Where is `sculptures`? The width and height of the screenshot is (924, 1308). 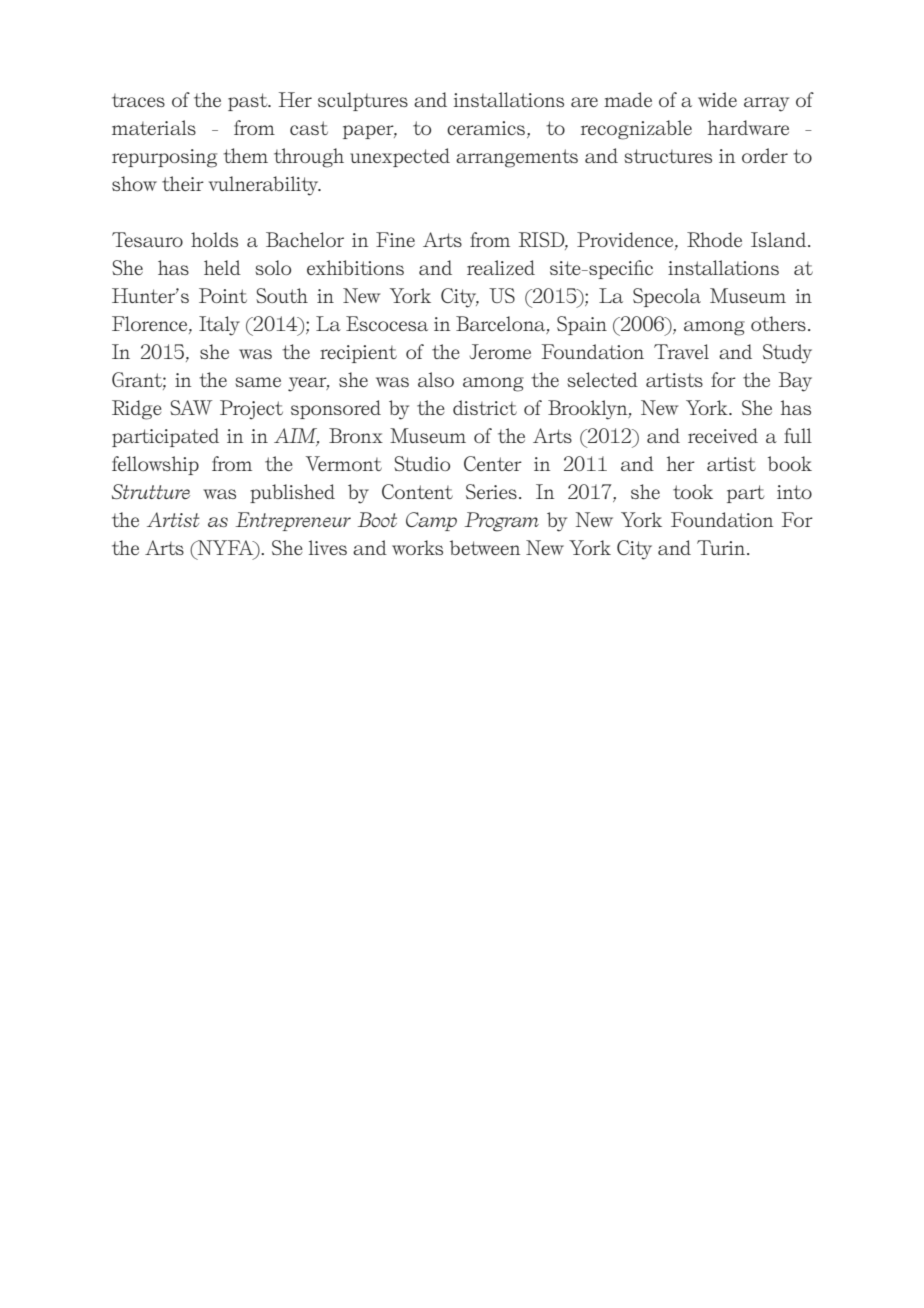 sculptures is located at coordinates (363, 101).
